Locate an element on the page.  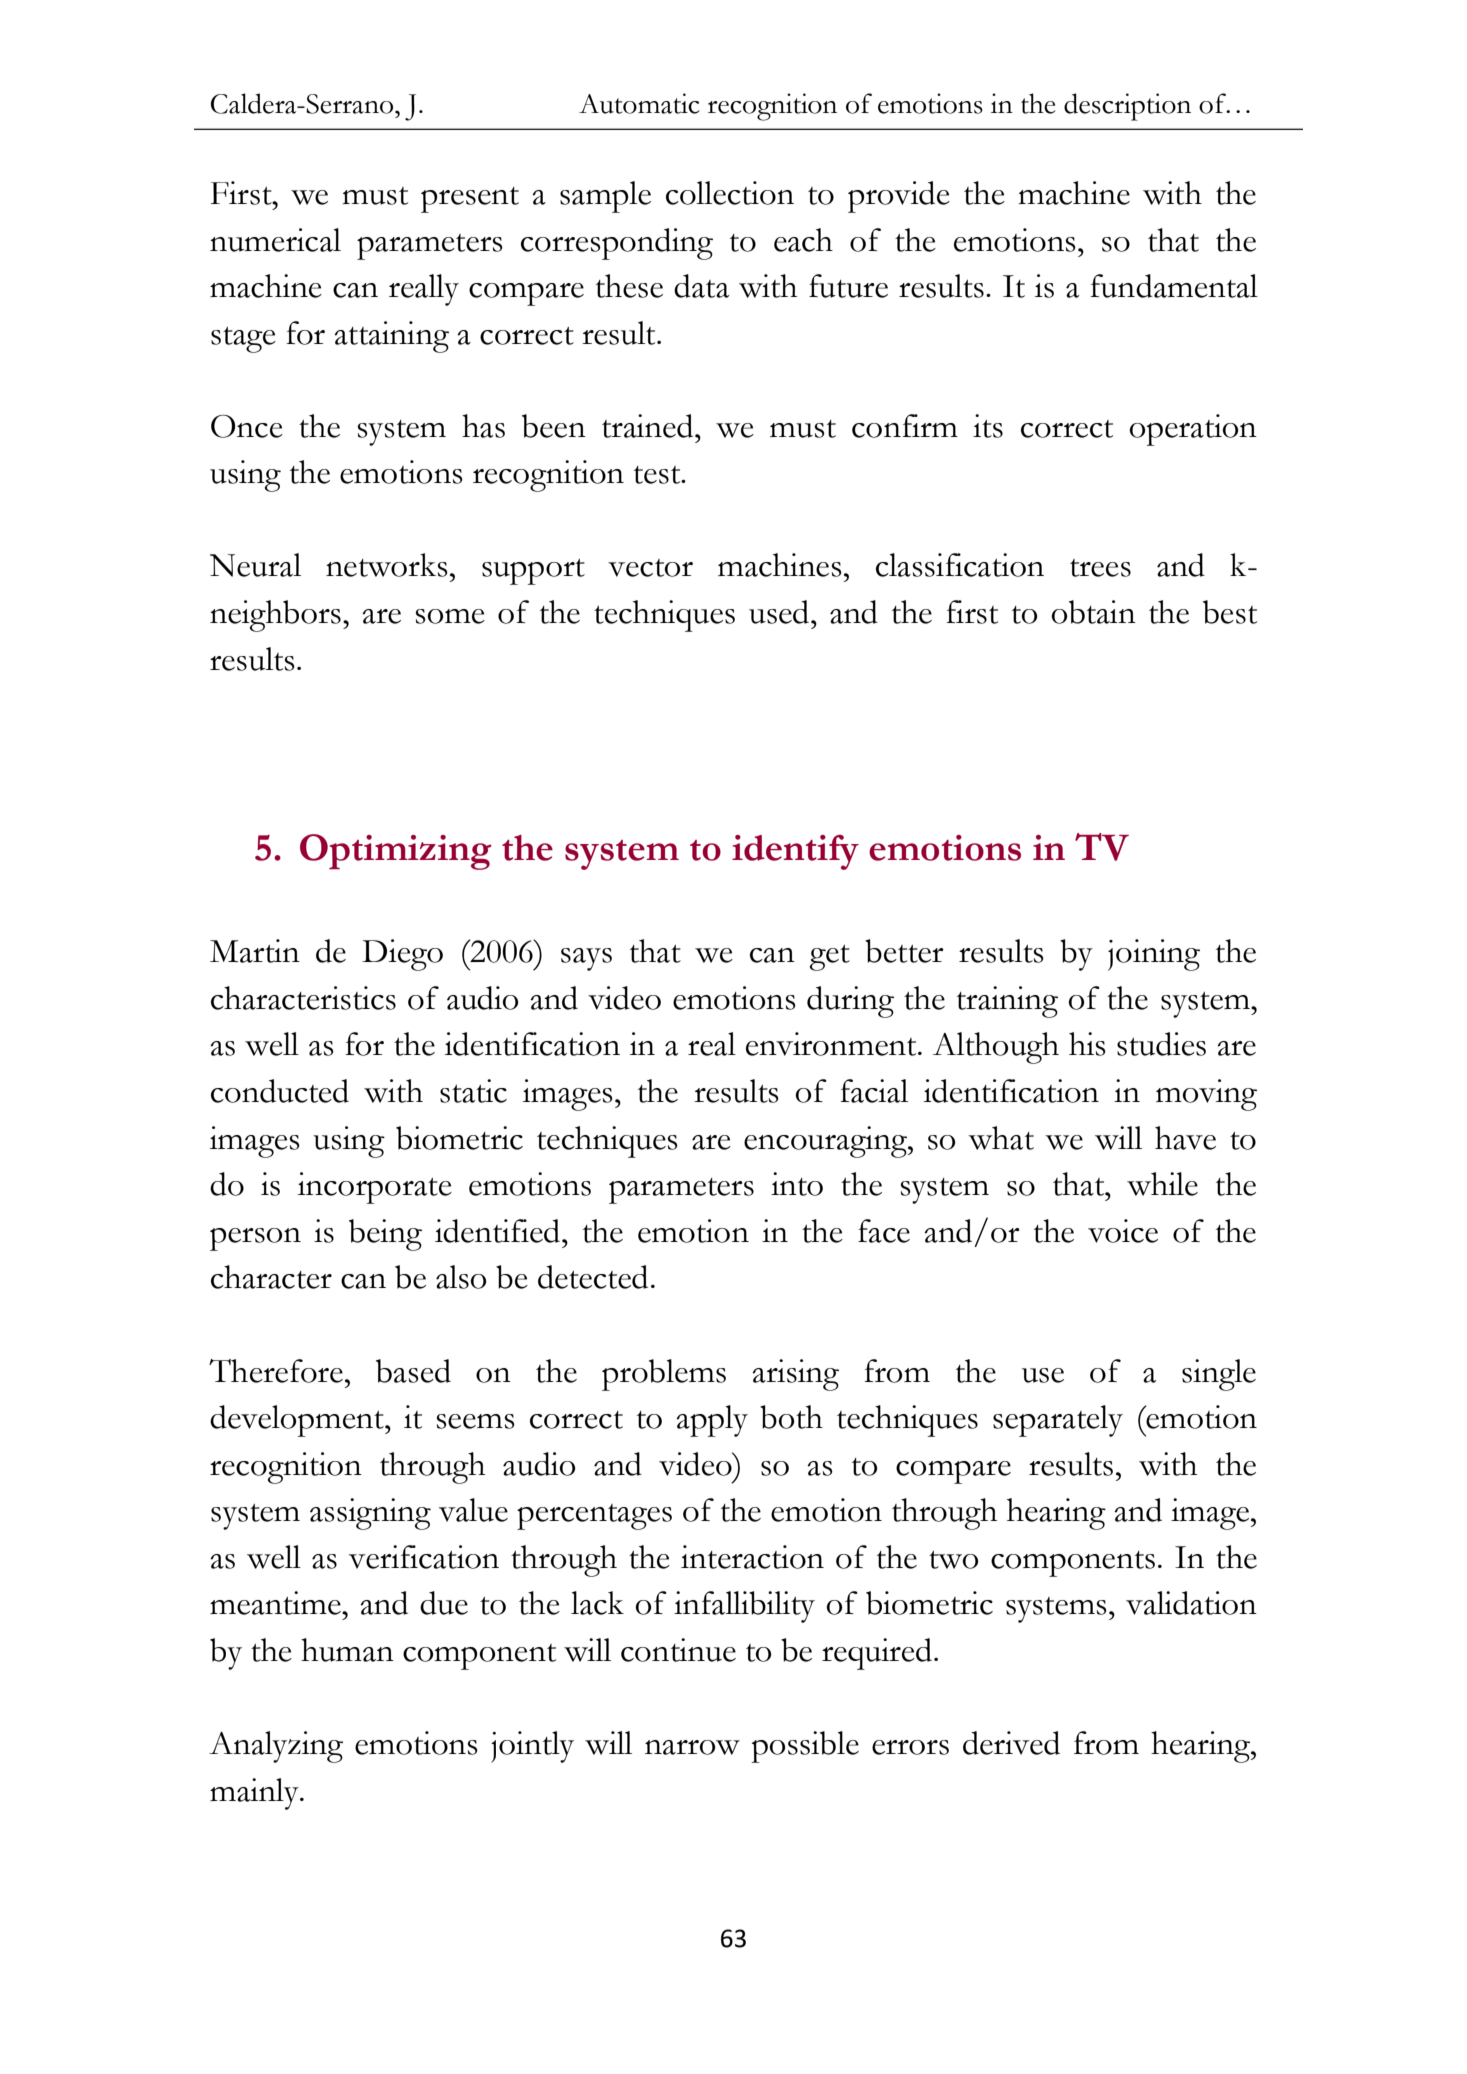
present is located at coordinates (470, 200).
